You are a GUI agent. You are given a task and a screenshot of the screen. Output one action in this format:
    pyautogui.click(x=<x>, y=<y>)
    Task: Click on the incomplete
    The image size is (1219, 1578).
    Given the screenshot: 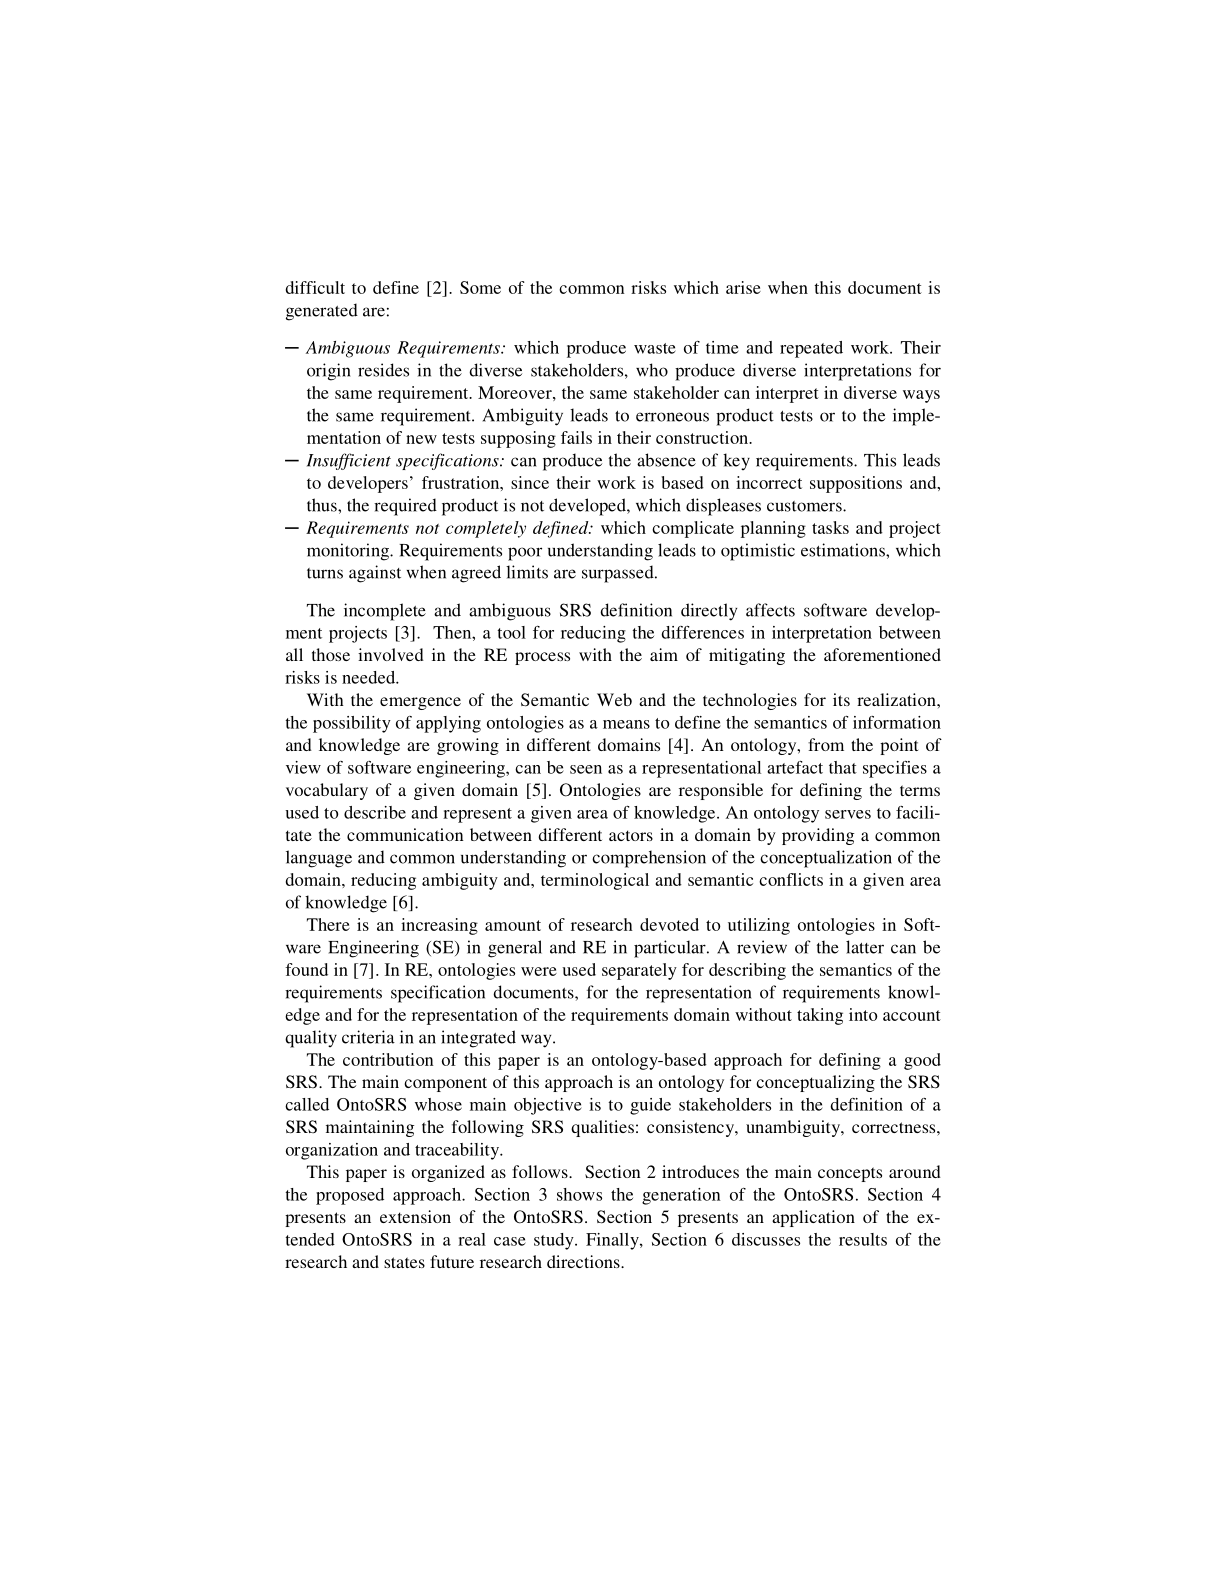 What is the action you would take?
    pyautogui.click(x=385, y=612)
